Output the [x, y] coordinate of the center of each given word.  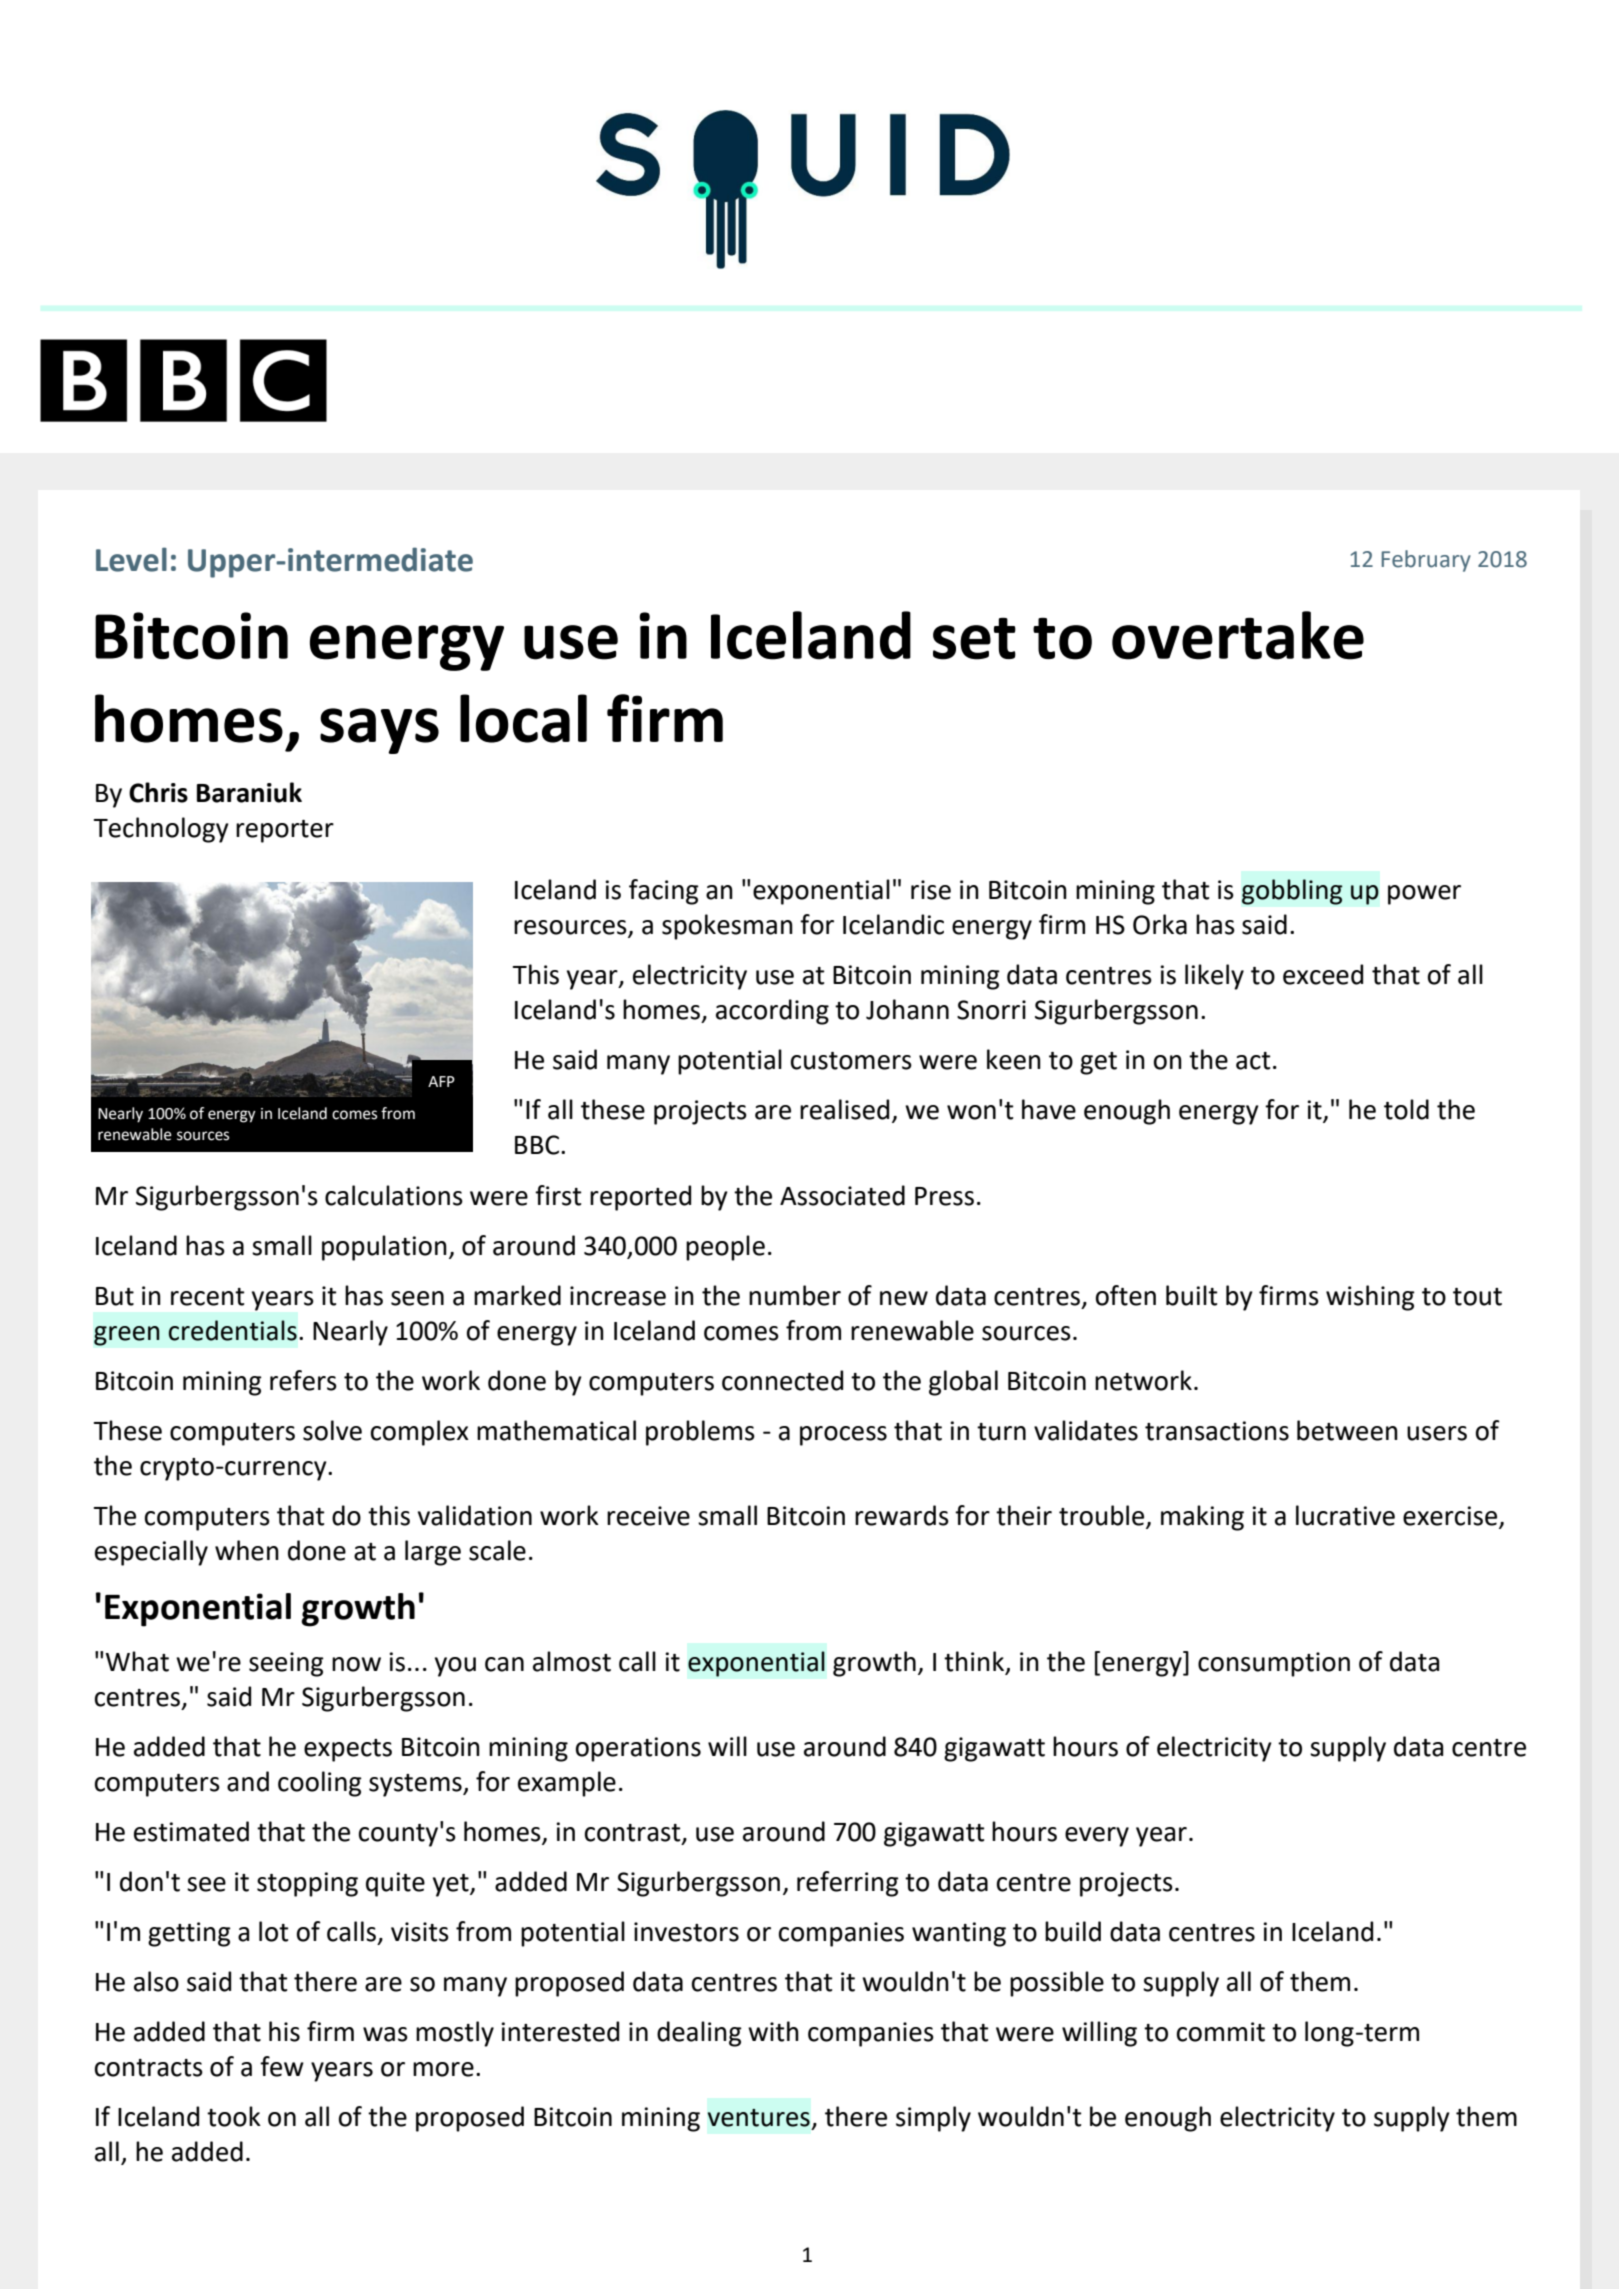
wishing [1370, 1298]
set [974, 639]
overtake [1238, 635]
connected [782, 1380]
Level [131, 559]
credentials [233, 1330]
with [773, 2031]
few [282, 2066]
